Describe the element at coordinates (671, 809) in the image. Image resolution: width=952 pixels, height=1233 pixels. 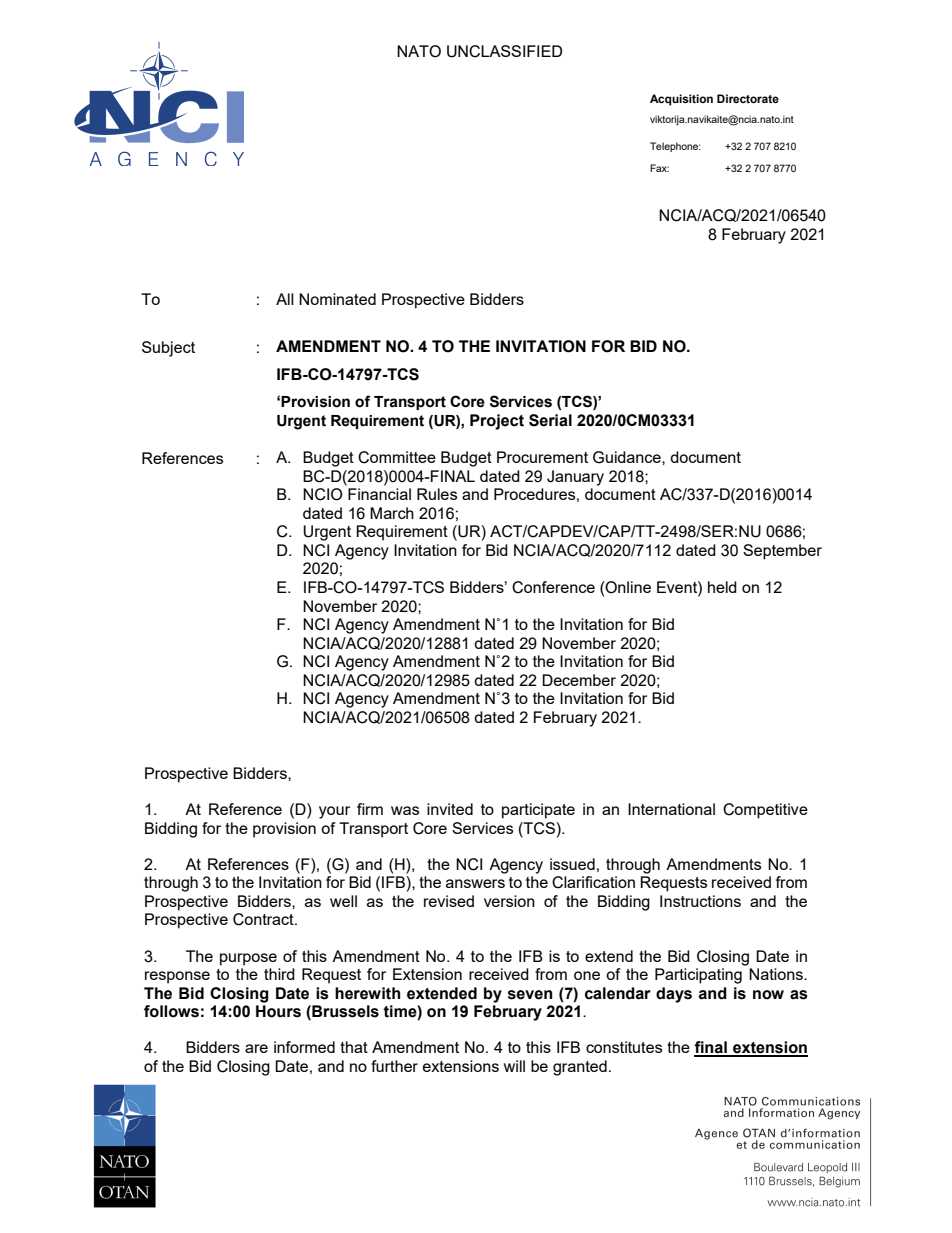
I see `International` at that location.
